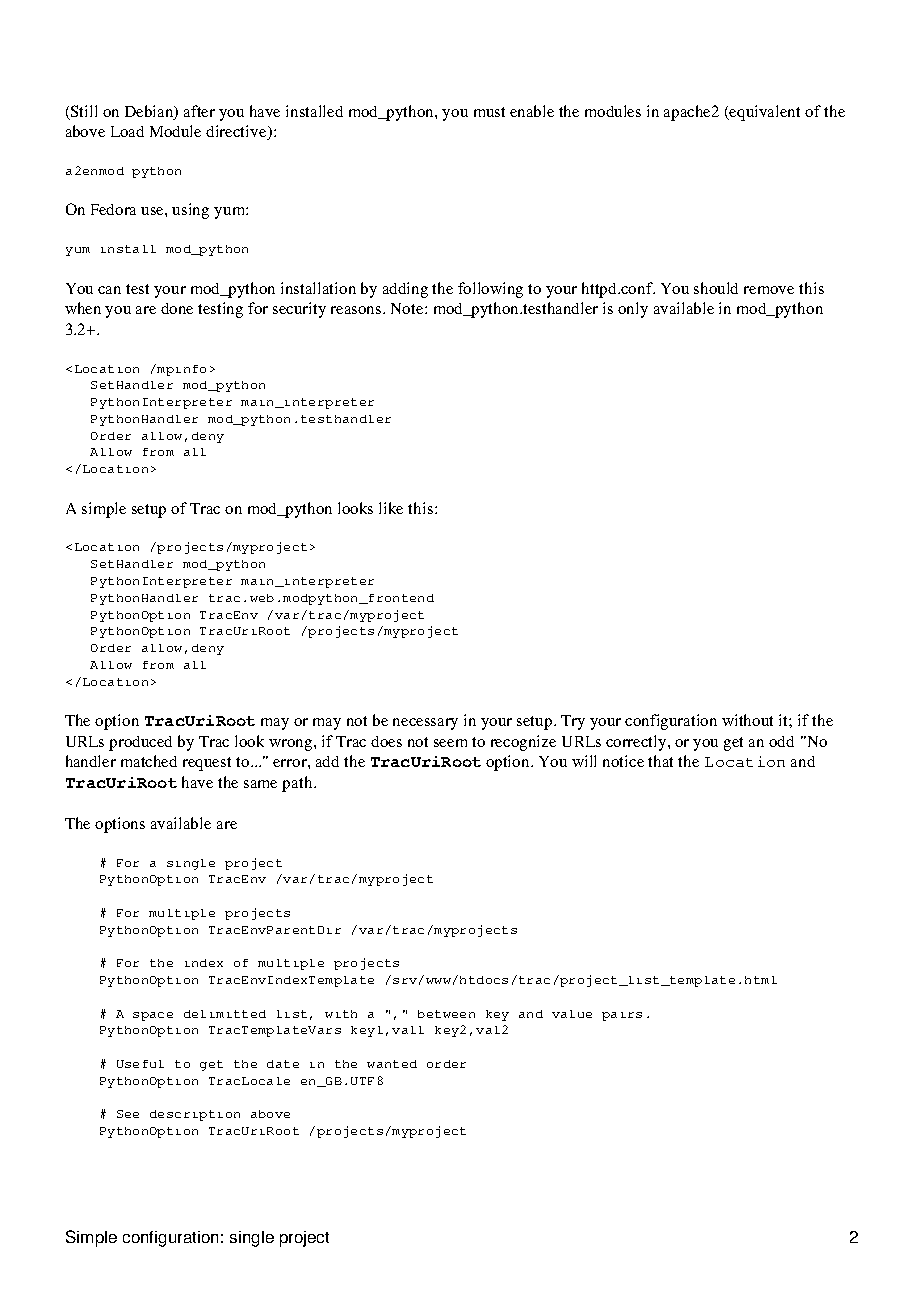 Image resolution: width=924 pixels, height=1308 pixels. Describe the element at coordinates (140, 743) in the screenshot. I see `produced` at that location.
